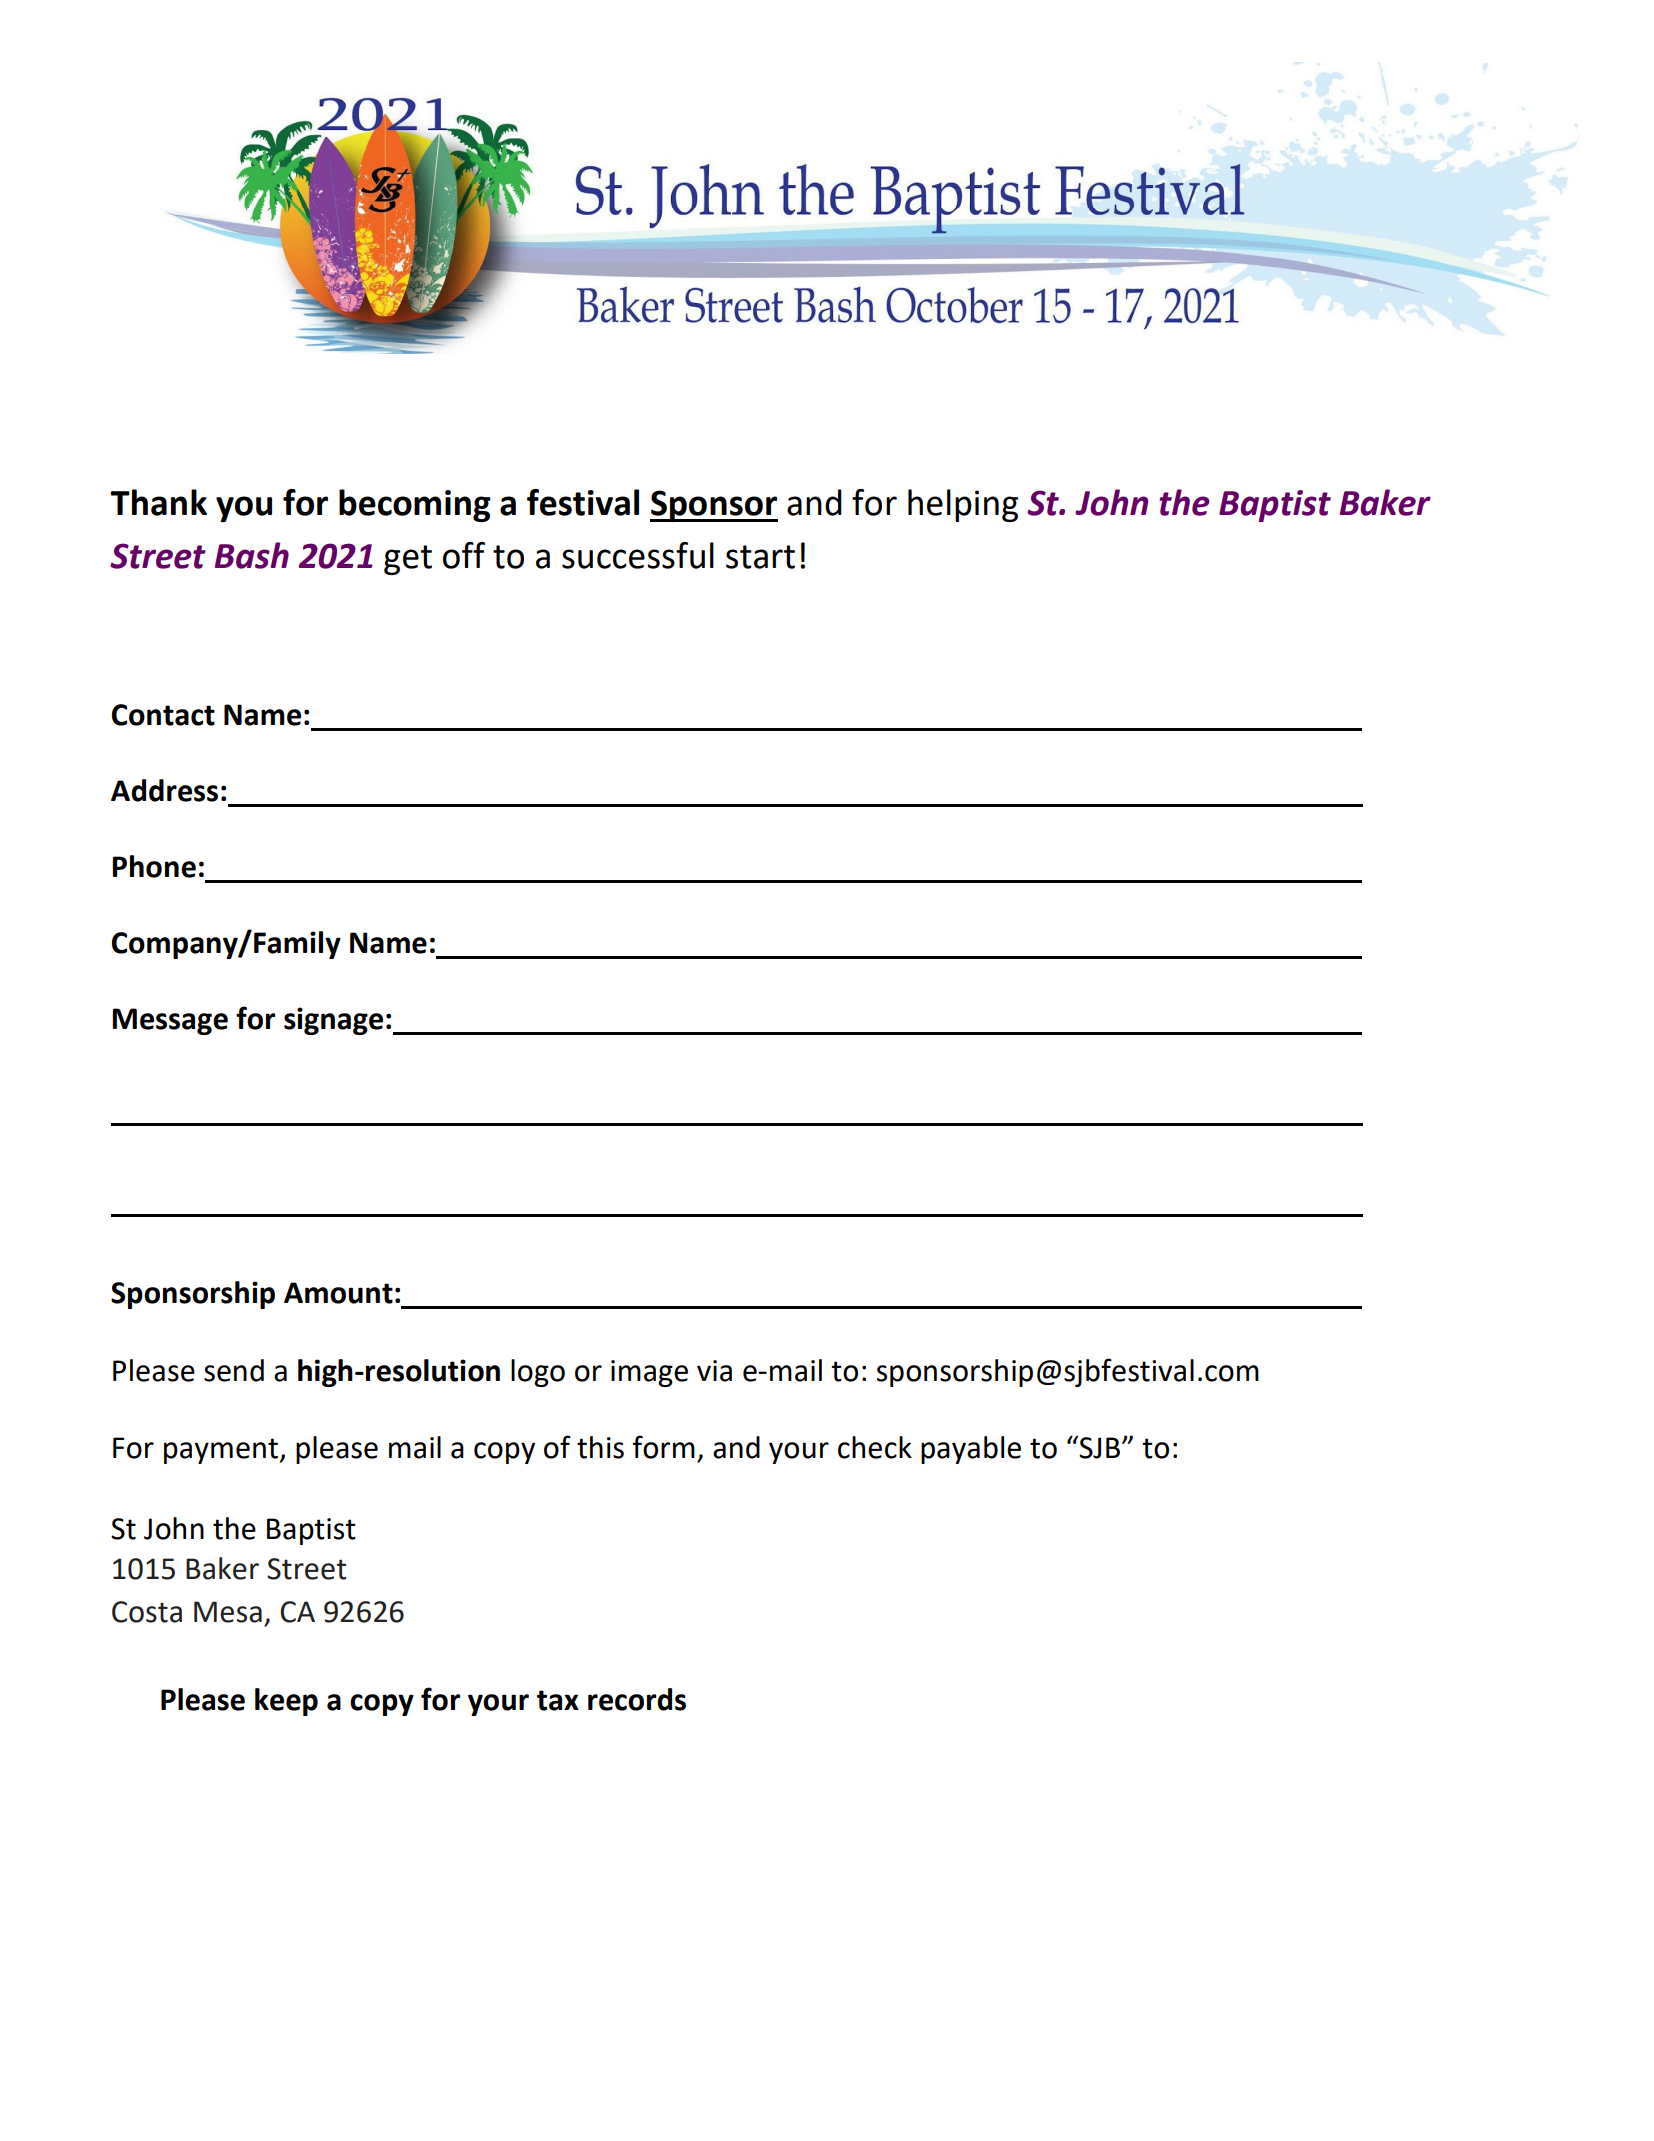 The image size is (1654, 2141). I want to click on keep, so click(286, 1702).
